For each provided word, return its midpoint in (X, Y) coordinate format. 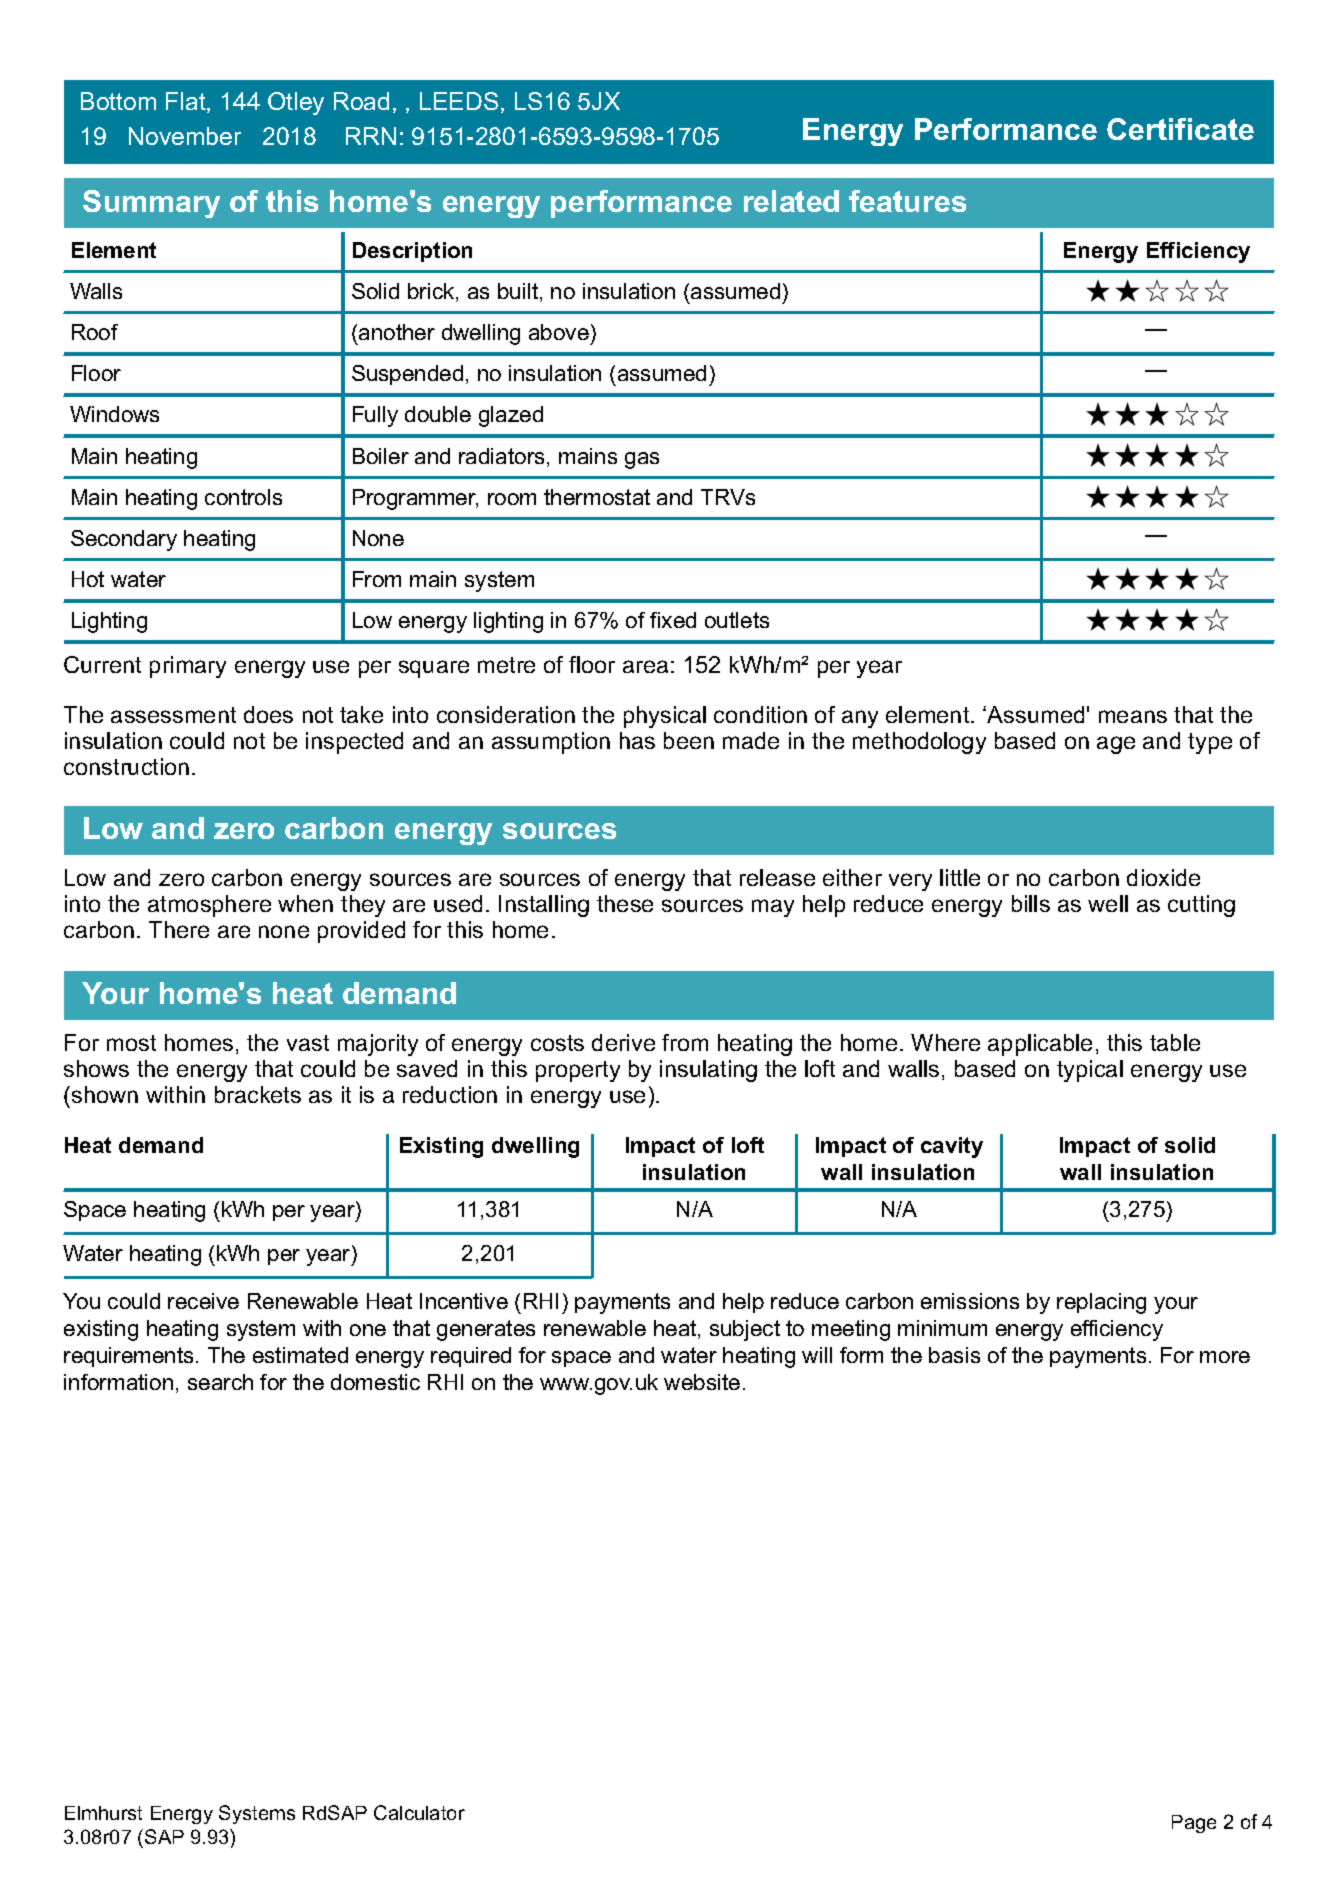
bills (1031, 903)
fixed (673, 620)
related (791, 201)
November (185, 136)
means (1133, 716)
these (625, 903)
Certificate (1180, 129)
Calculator (419, 1812)
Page (1194, 1824)
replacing (1101, 1303)
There (179, 929)
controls (243, 497)
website (702, 1382)
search (220, 1382)
